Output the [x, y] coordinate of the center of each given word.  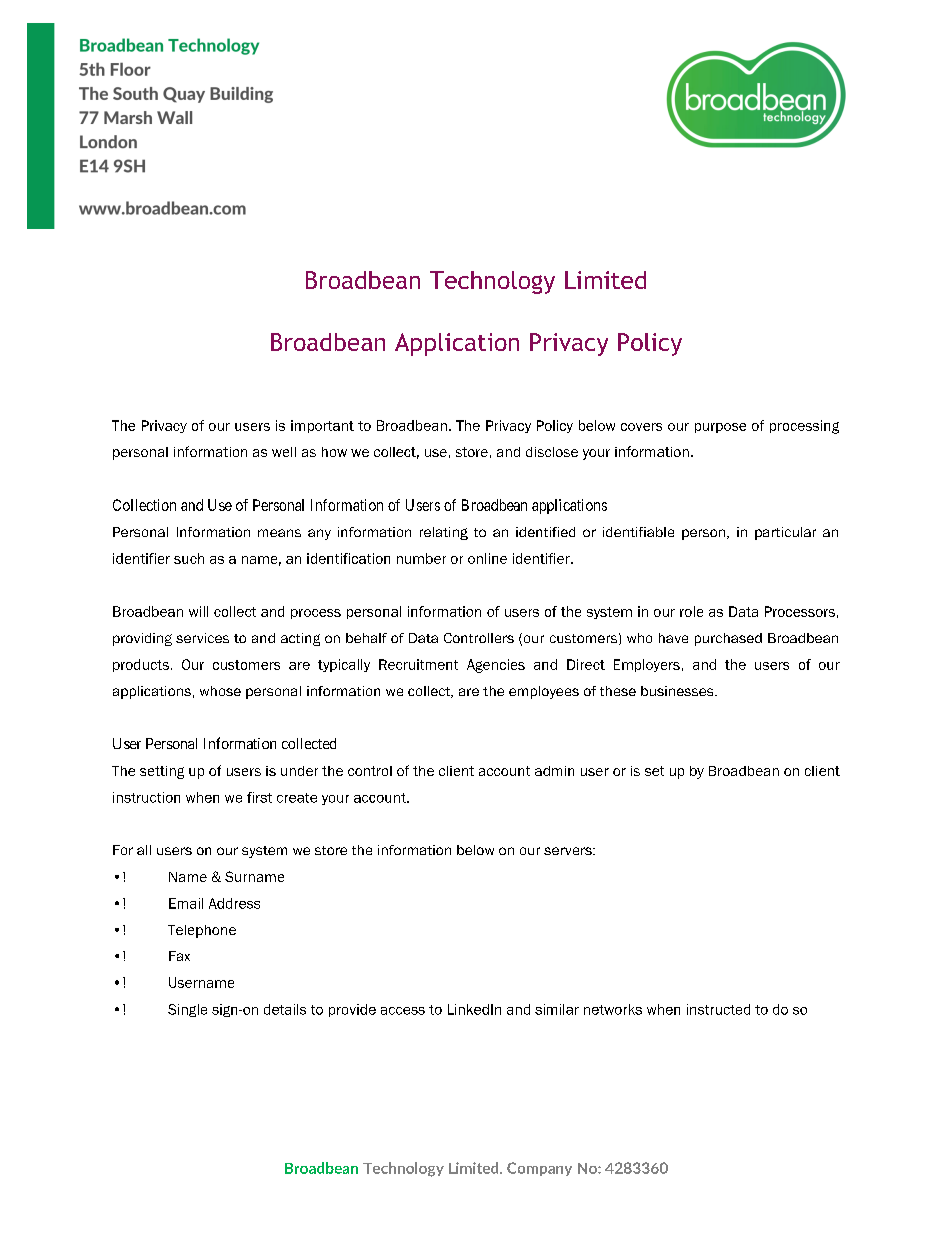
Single [187, 1010]
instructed [718, 1009]
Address [234, 903]
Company [539, 1169]
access [403, 1011]
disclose [552, 452]
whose [220, 691]
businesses [678, 691]
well [284, 452]
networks [613, 1009]
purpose [720, 428]
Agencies [496, 666]
